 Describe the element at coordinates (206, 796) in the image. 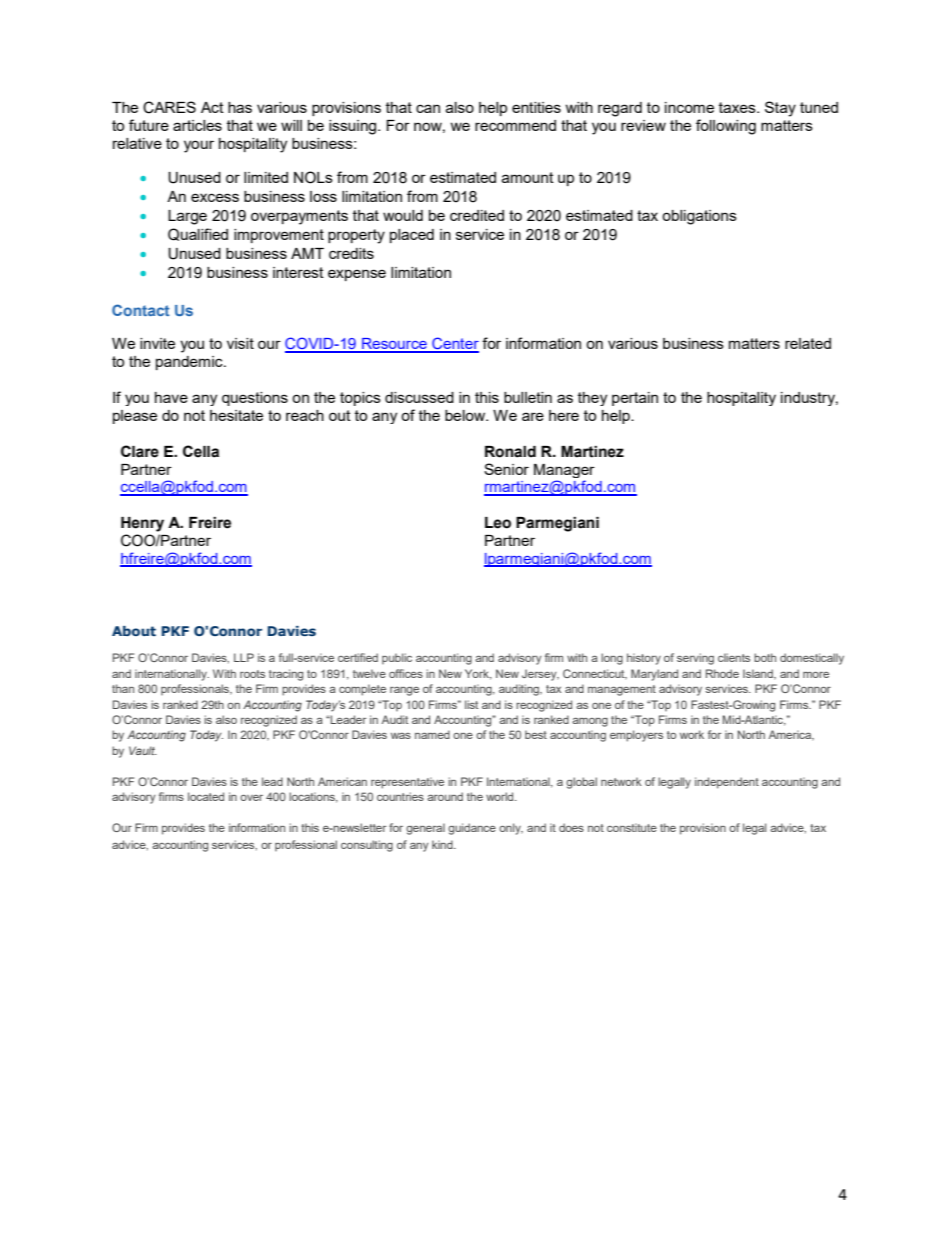

I see `located` at that location.
